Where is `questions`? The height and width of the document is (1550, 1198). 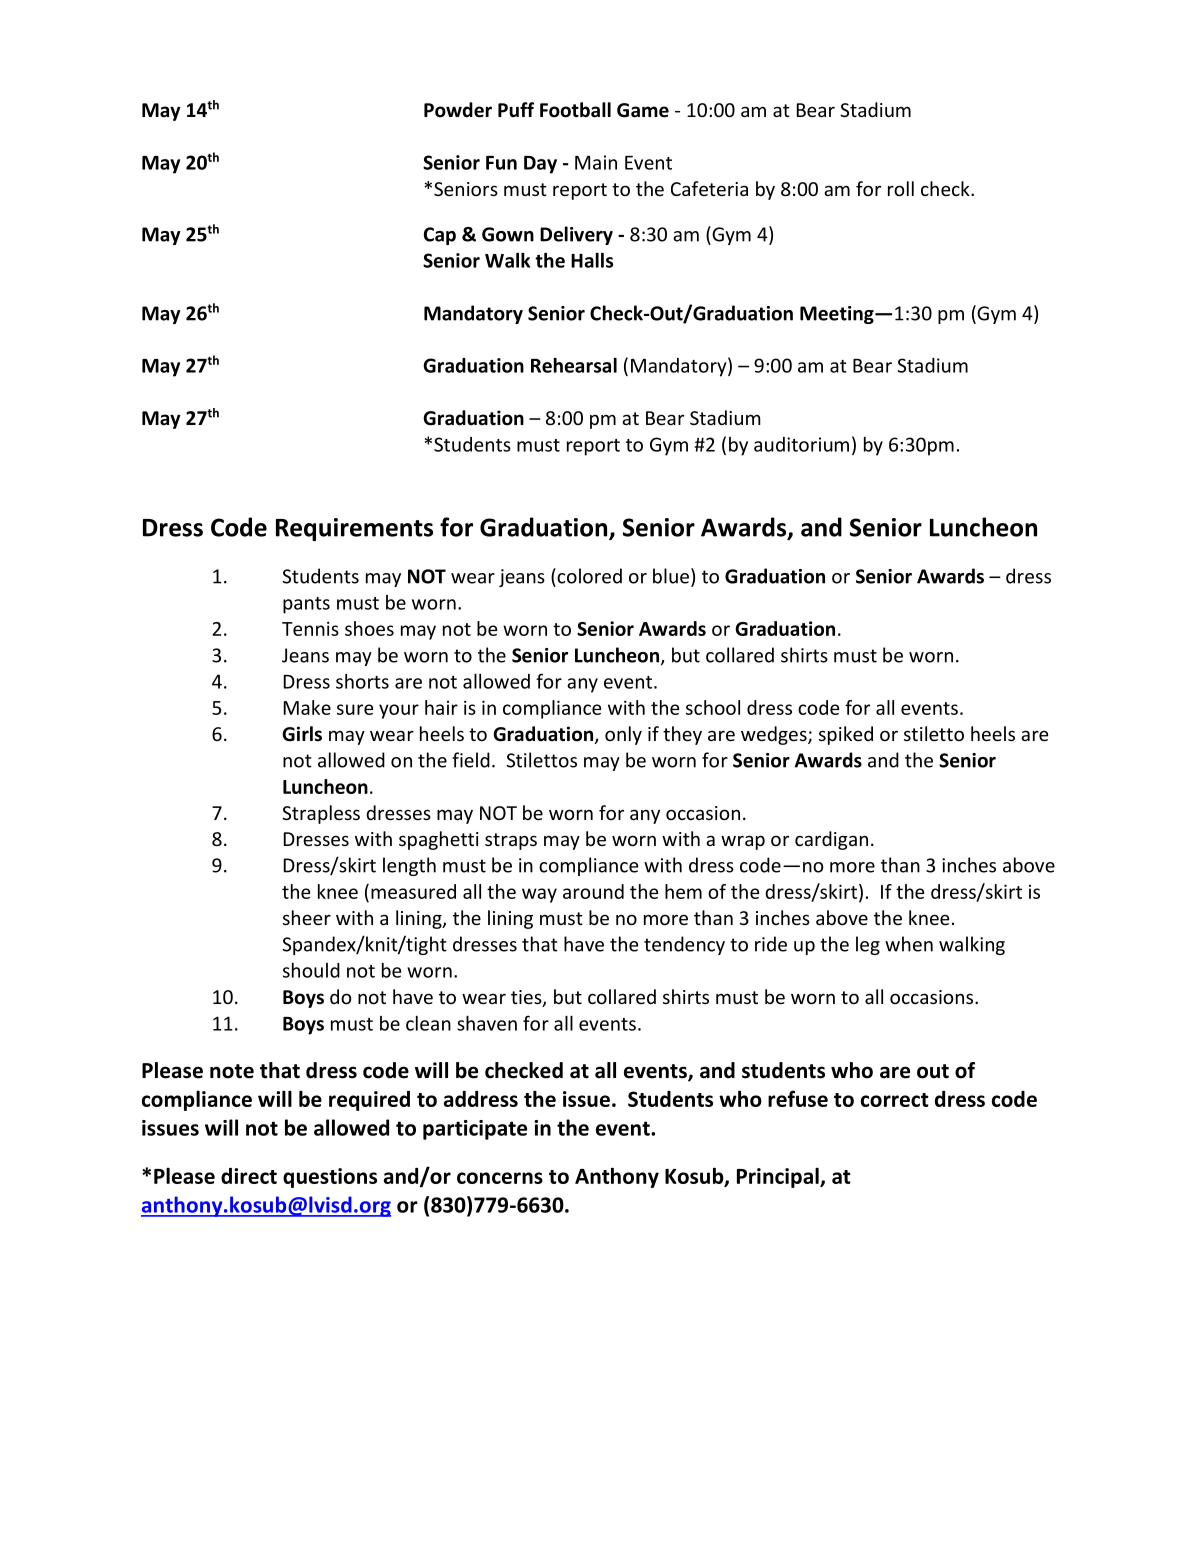 questions is located at coordinates (330, 1178).
